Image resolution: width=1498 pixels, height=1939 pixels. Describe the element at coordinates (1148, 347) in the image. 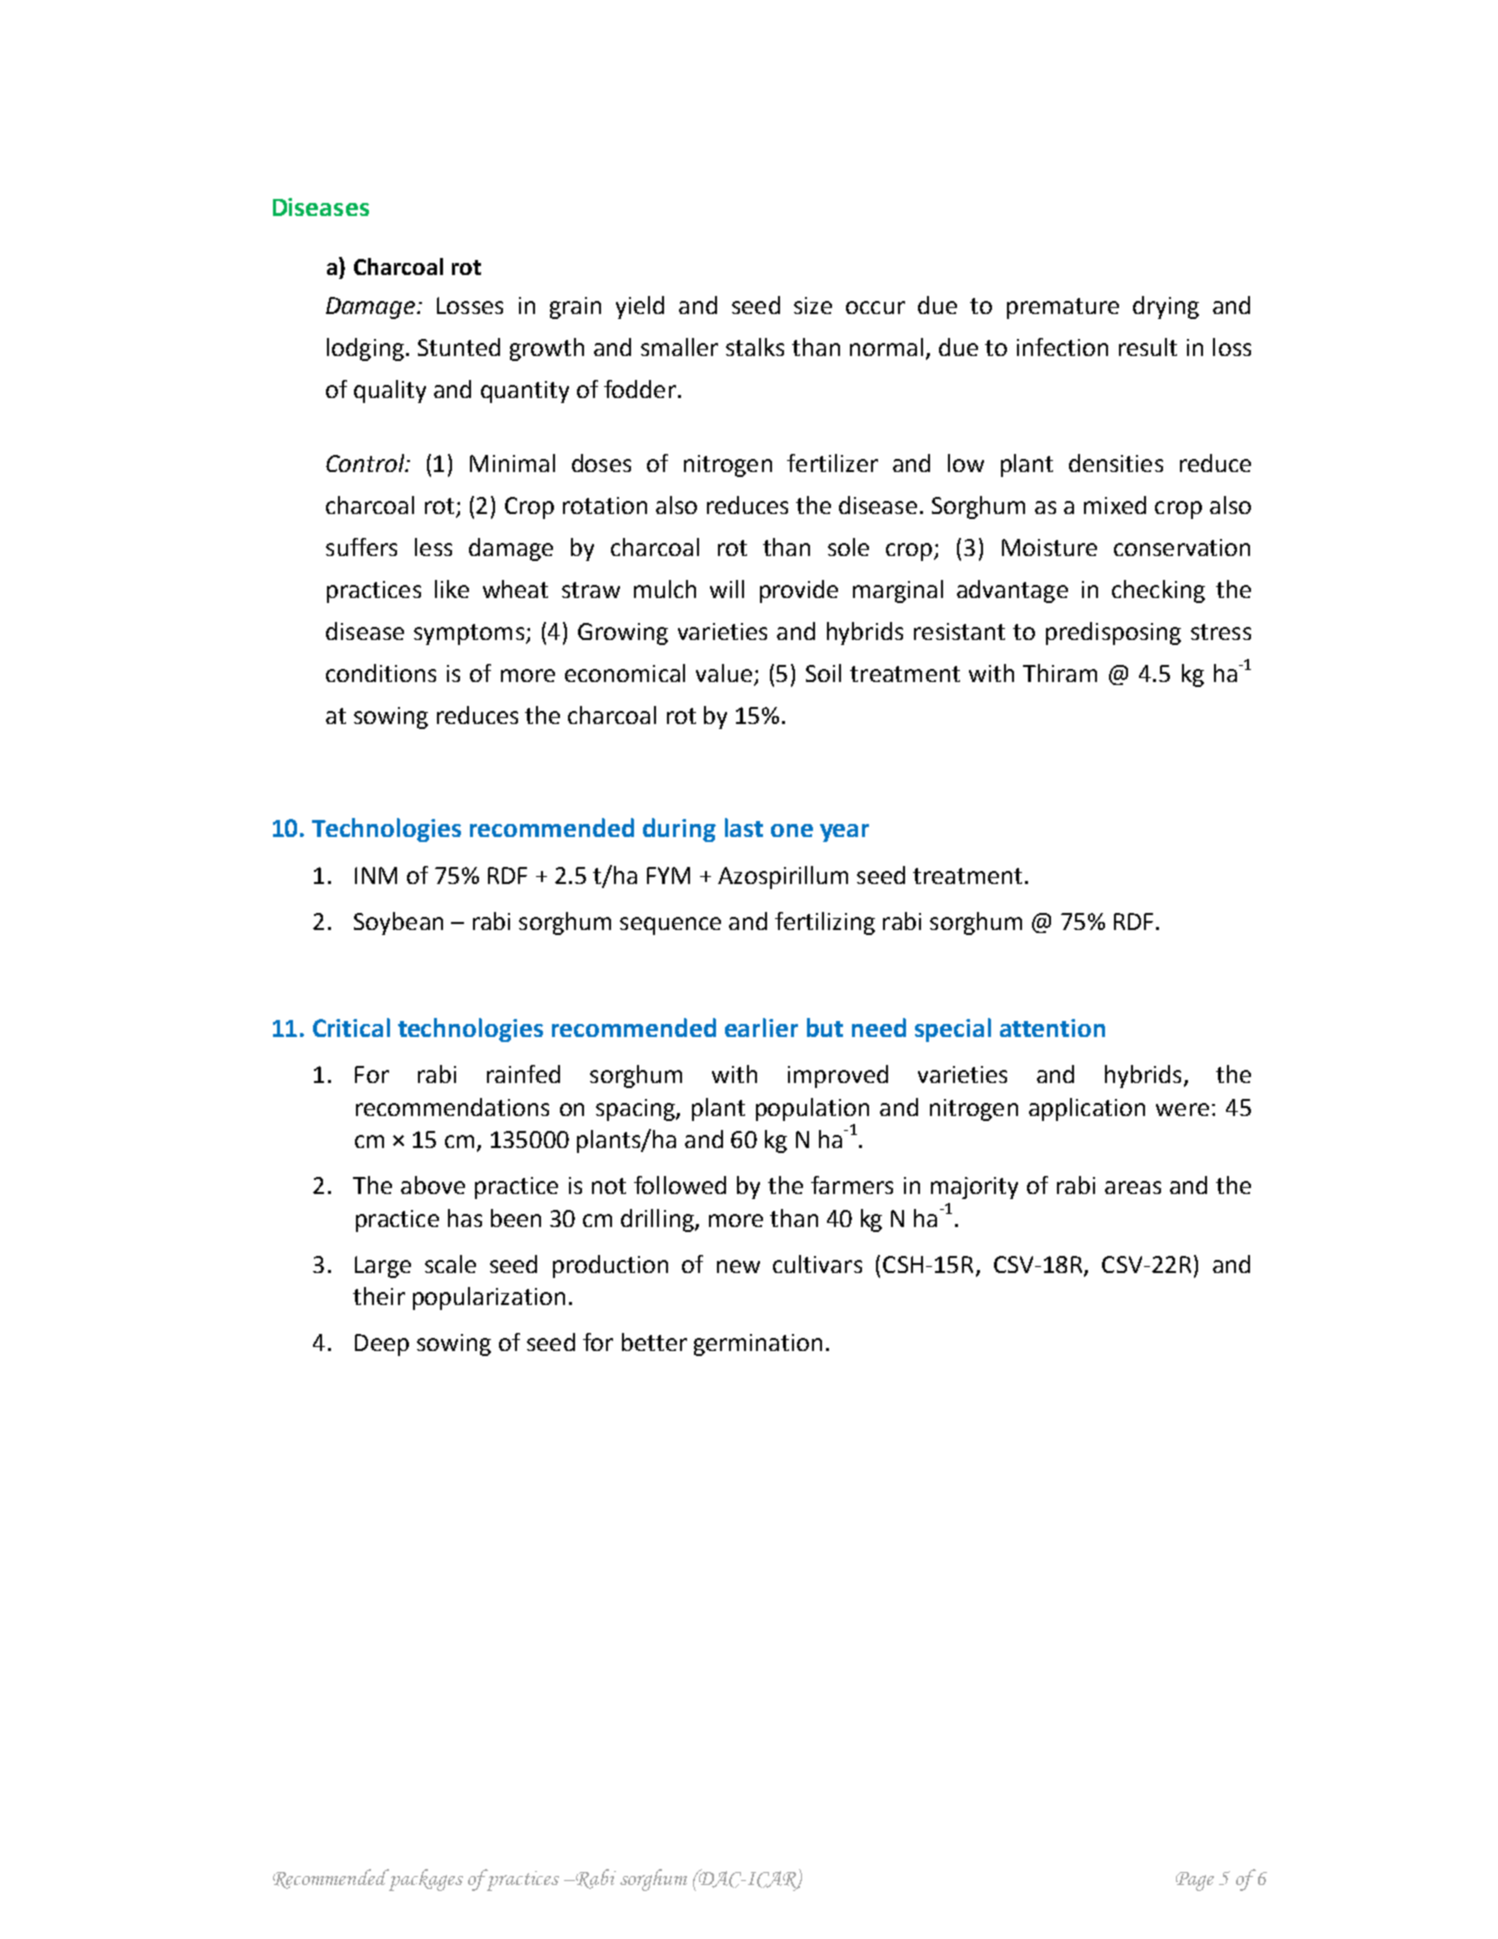

I see `result` at that location.
